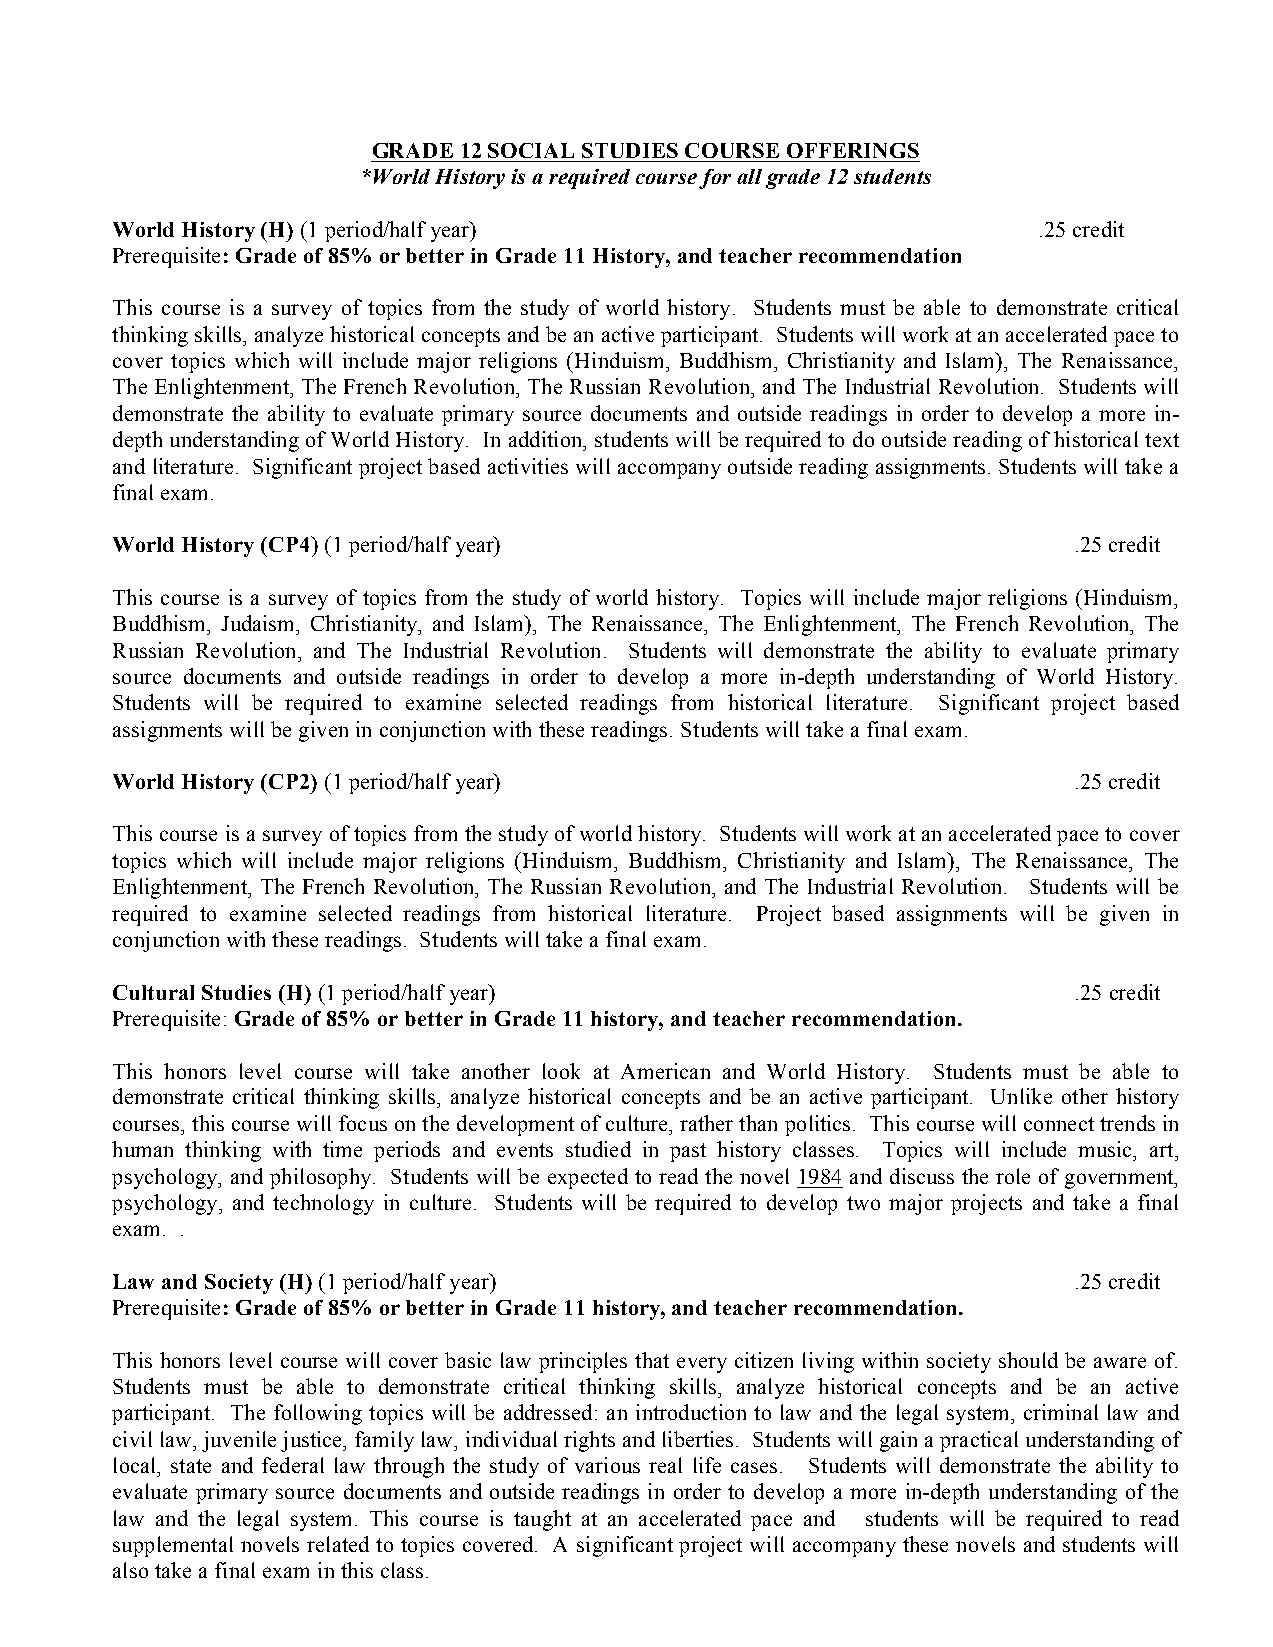 Image resolution: width=1273 pixels, height=1647 pixels. Describe the element at coordinates (979, 1441) in the screenshot. I see `practical` at that location.
